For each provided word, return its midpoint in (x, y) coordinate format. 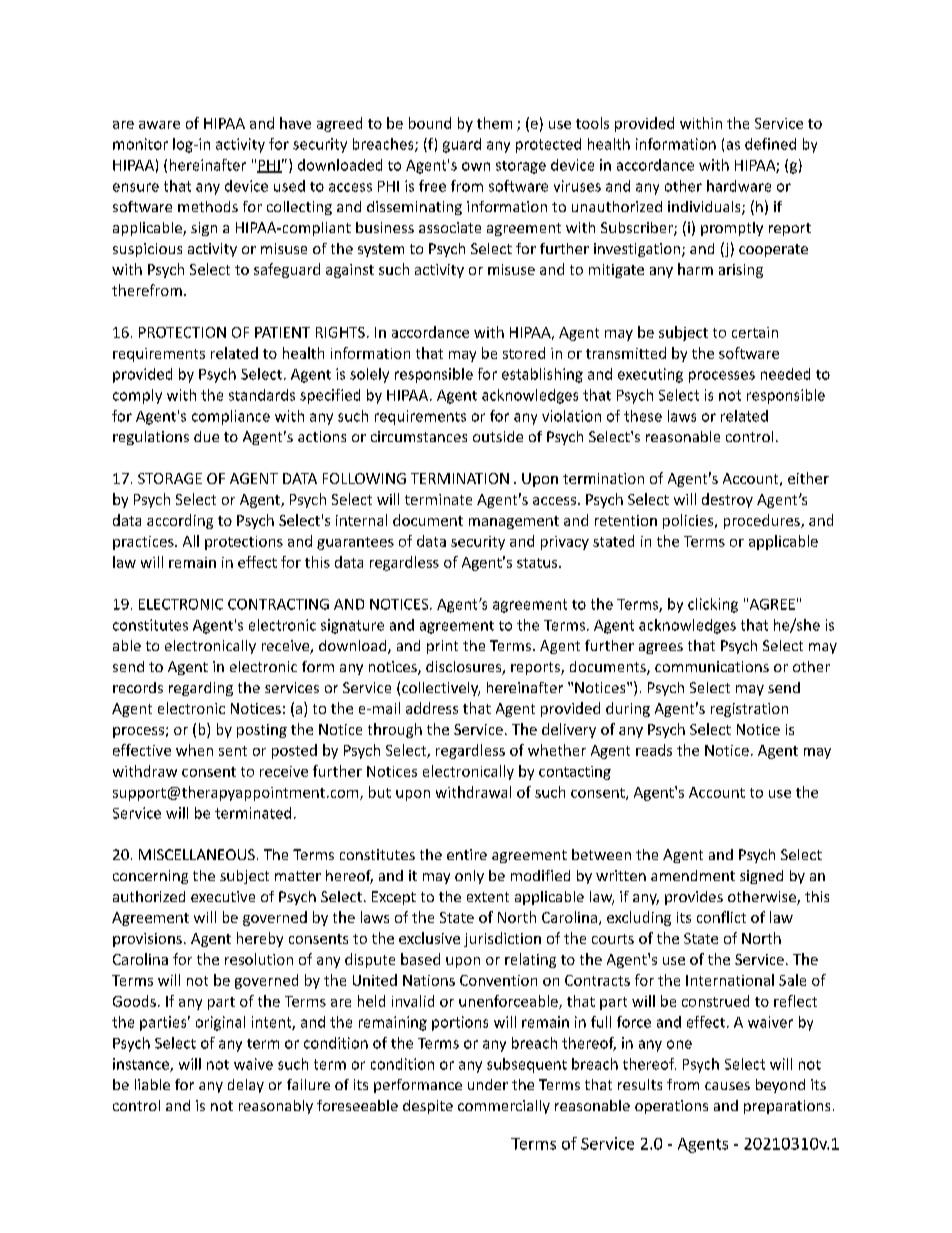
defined (770, 144)
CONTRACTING (278, 604)
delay (246, 1086)
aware (159, 125)
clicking (713, 605)
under (488, 1084)
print (442, 647)
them (494, 123)
